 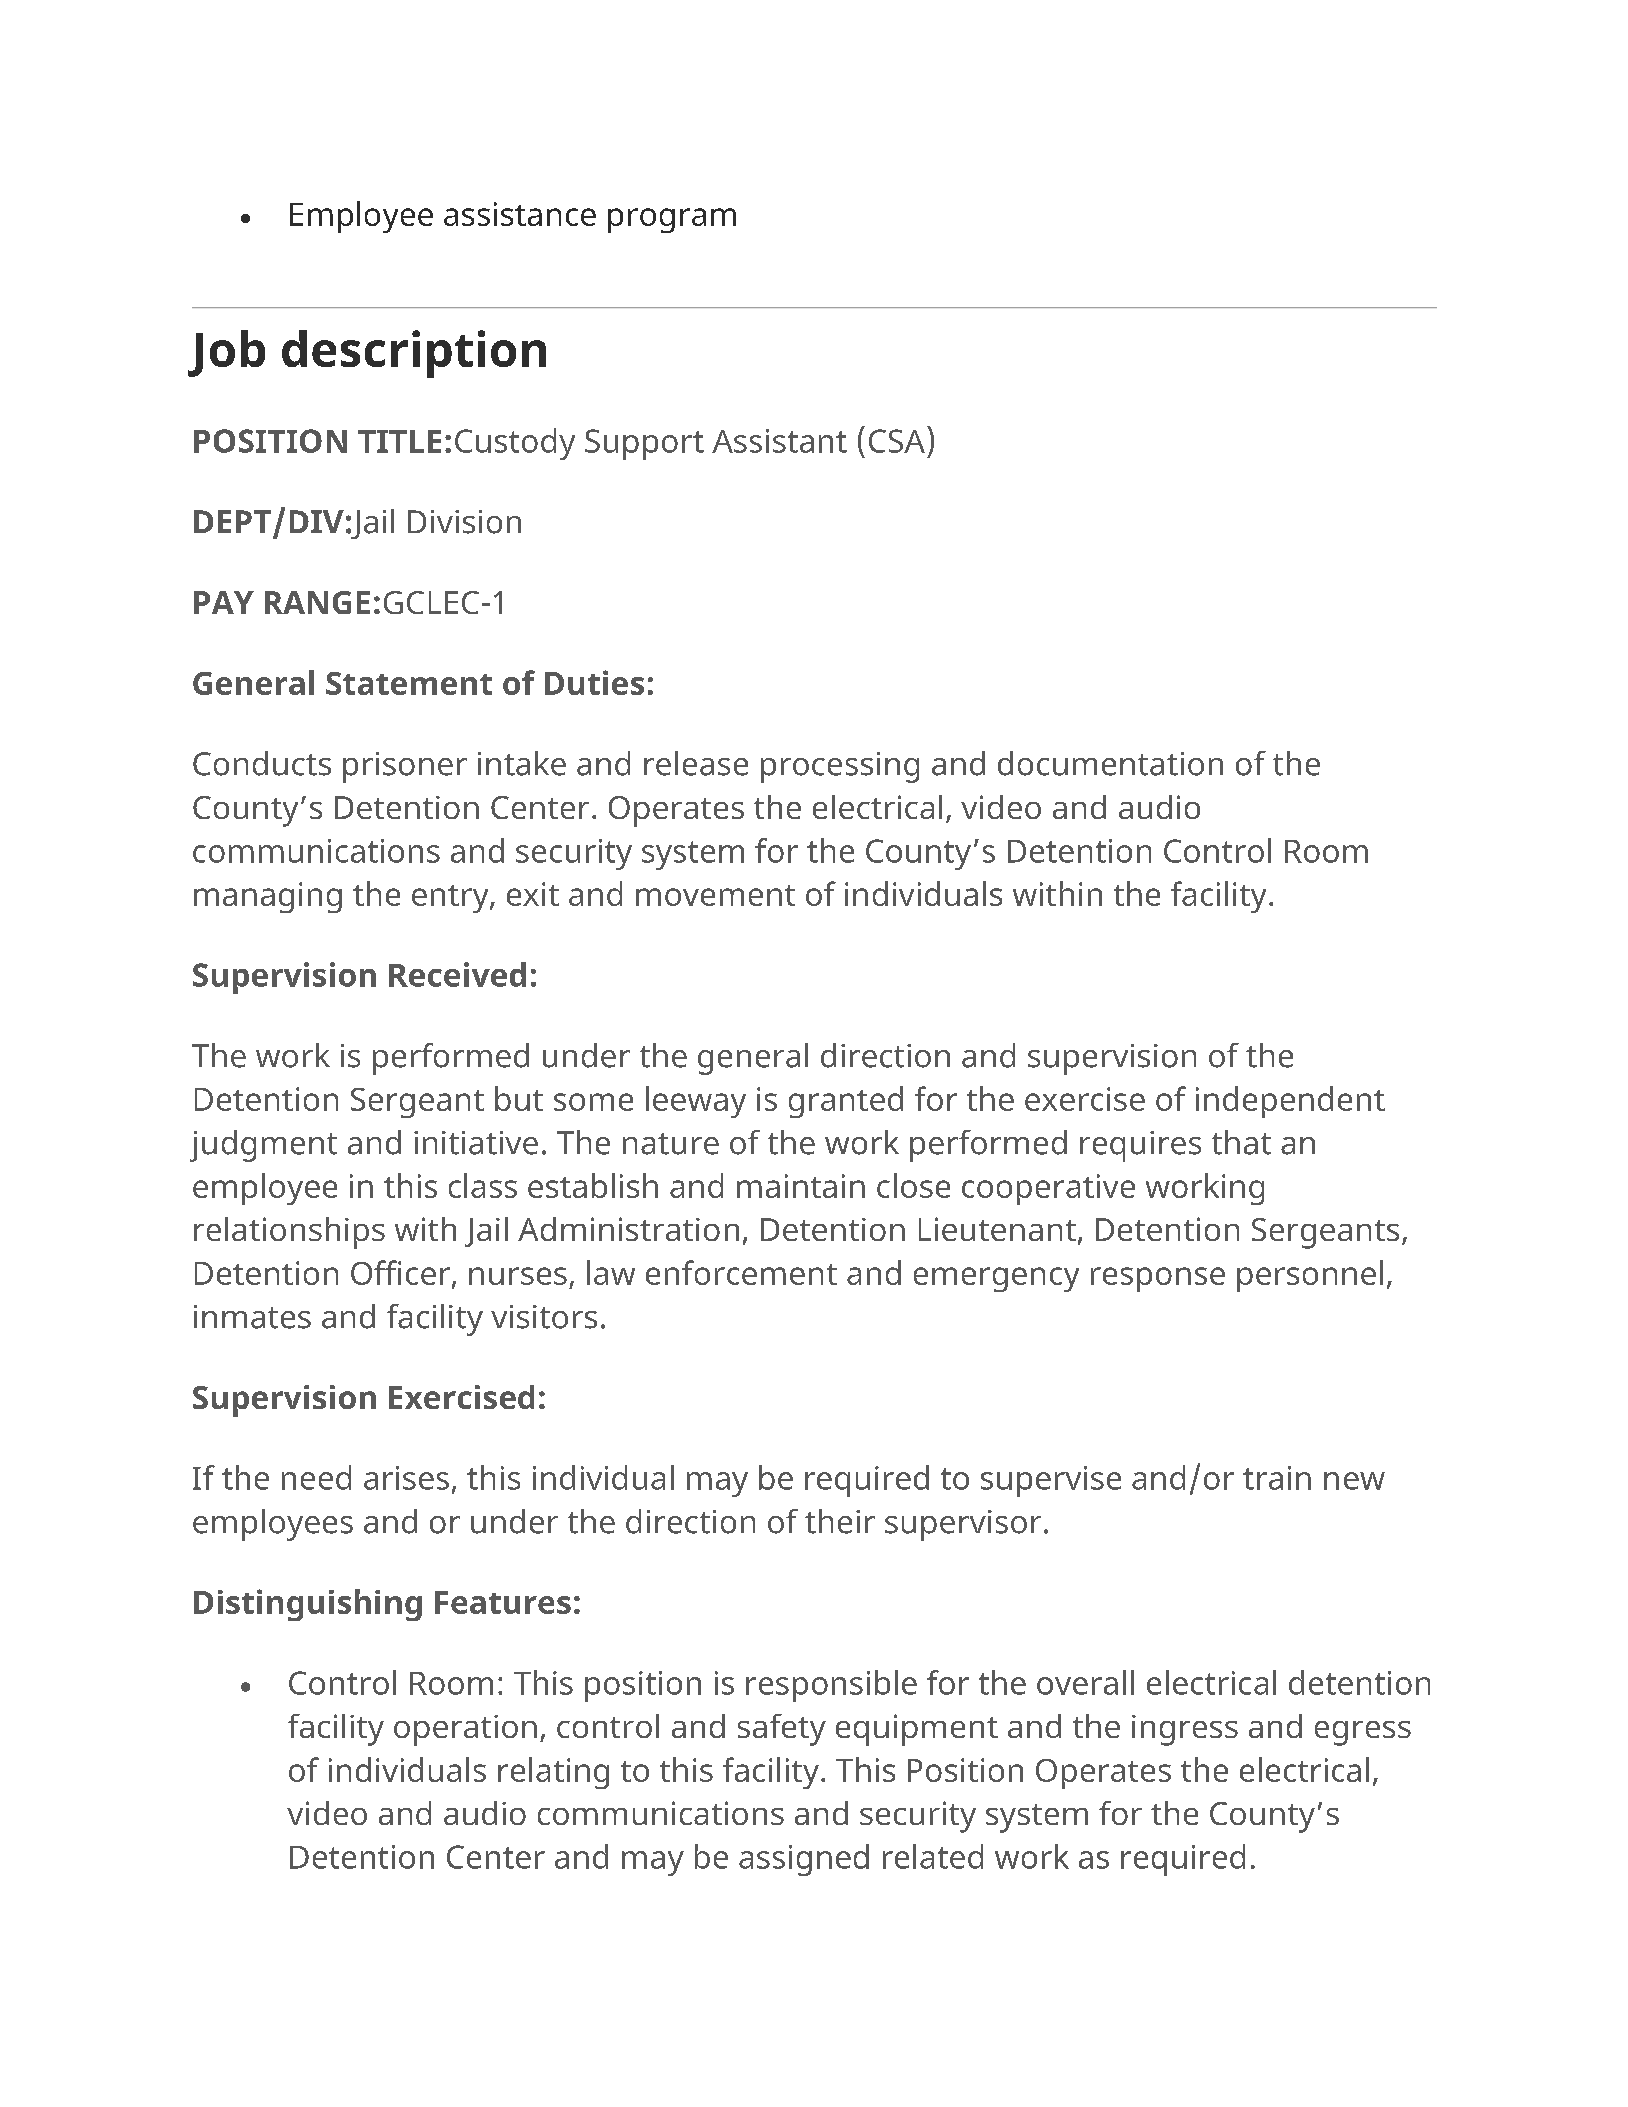 I want to click on independent, so click(x=1290, y=1102).
